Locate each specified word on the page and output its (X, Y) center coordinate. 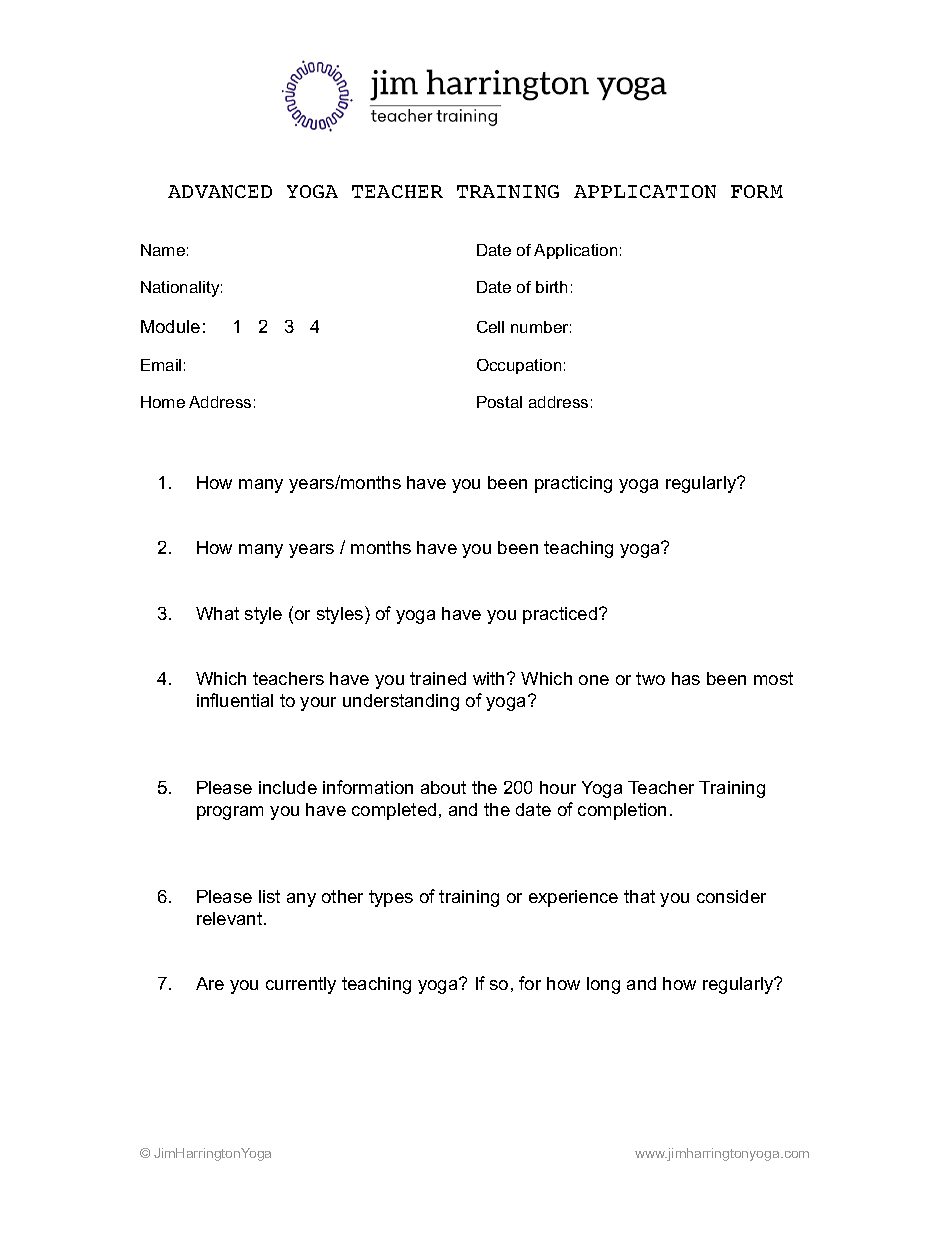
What (217, 613)
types (391, 898)
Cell (490, 327)
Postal (499, 402)
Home (163, 402)
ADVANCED (220, 191)
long (603, 985)
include (288, 787)
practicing (573, 484)
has (686, 678)
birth (551, 287)
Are (210, 983)
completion (622, 811)
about (443, 787)
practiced (561, 615)
